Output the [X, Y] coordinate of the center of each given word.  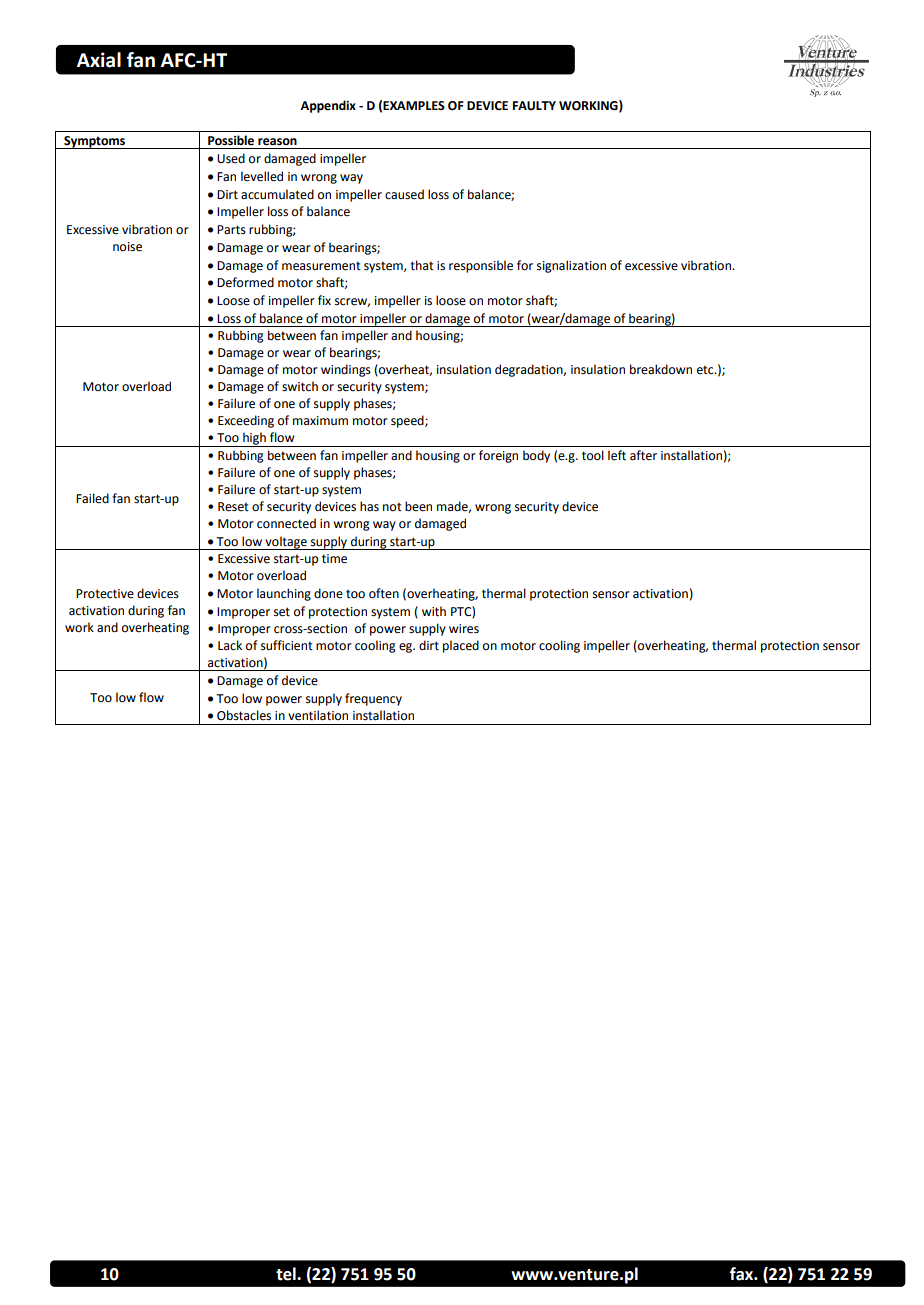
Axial [99, 60]
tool [593, 455]
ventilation [318, 715]
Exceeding [246, 421]
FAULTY [534, 106]
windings [346, 370]
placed [461, 646]
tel [287, 1274]
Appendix [328, 106]
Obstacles [244, 715]
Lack [230, 645]
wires [464, 629]
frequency [373, 699]
